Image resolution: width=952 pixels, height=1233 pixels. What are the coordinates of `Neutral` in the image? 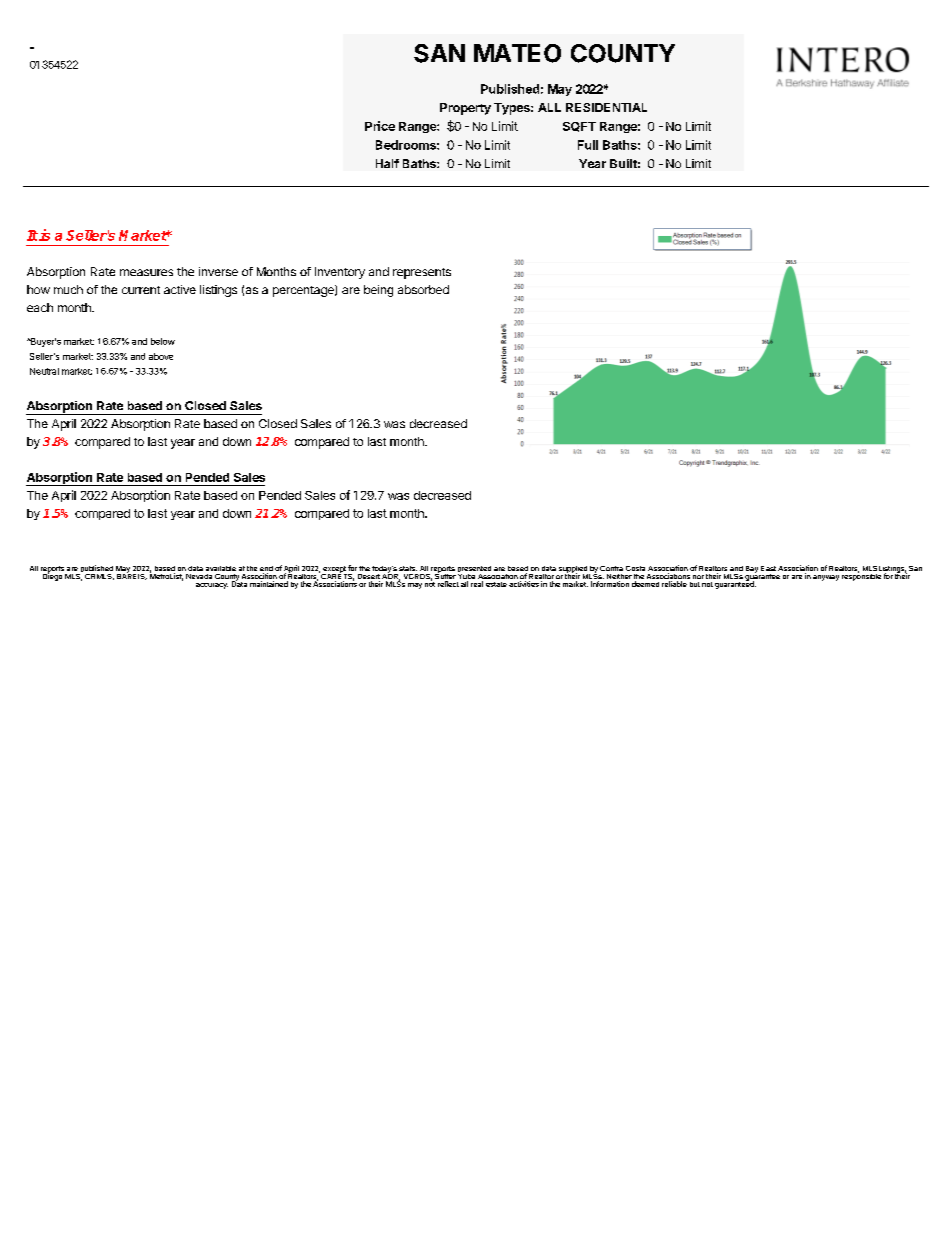 It's located at (44, 371).
